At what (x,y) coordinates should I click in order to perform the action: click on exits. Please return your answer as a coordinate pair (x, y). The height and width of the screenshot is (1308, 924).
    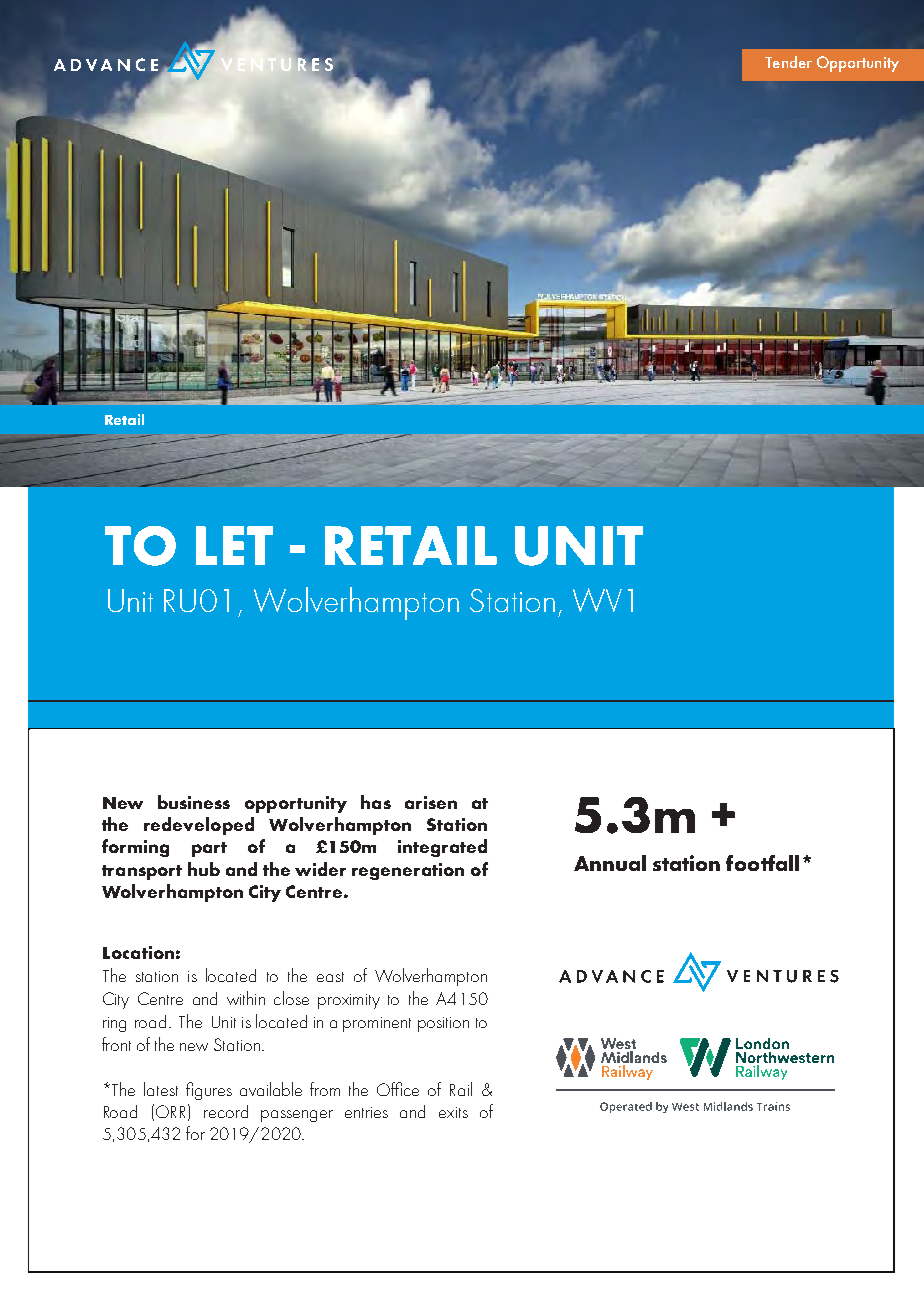
    Looking at the image, I should click on (453, 1112).
